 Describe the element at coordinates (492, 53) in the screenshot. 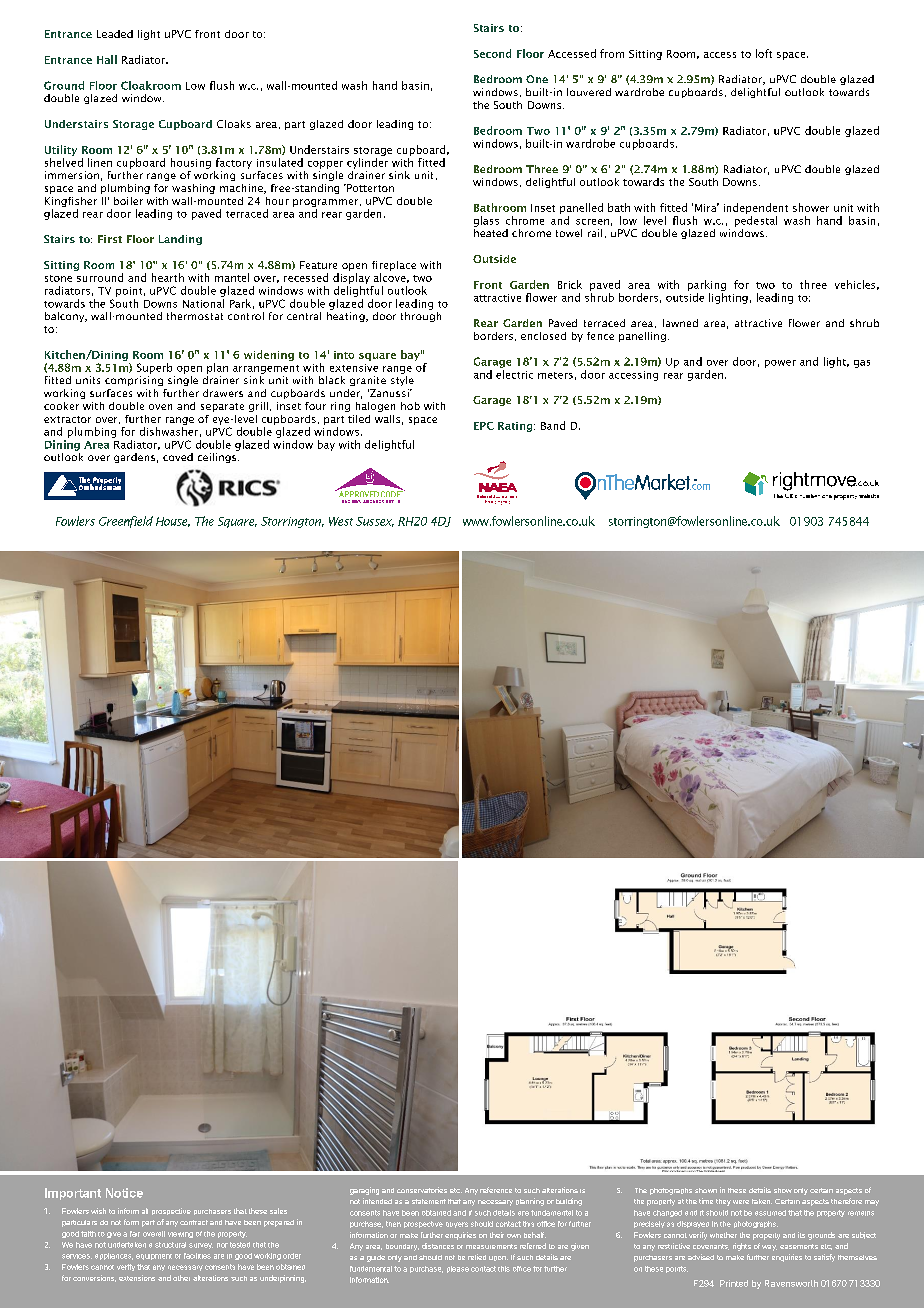

I see `Second` at that location.
